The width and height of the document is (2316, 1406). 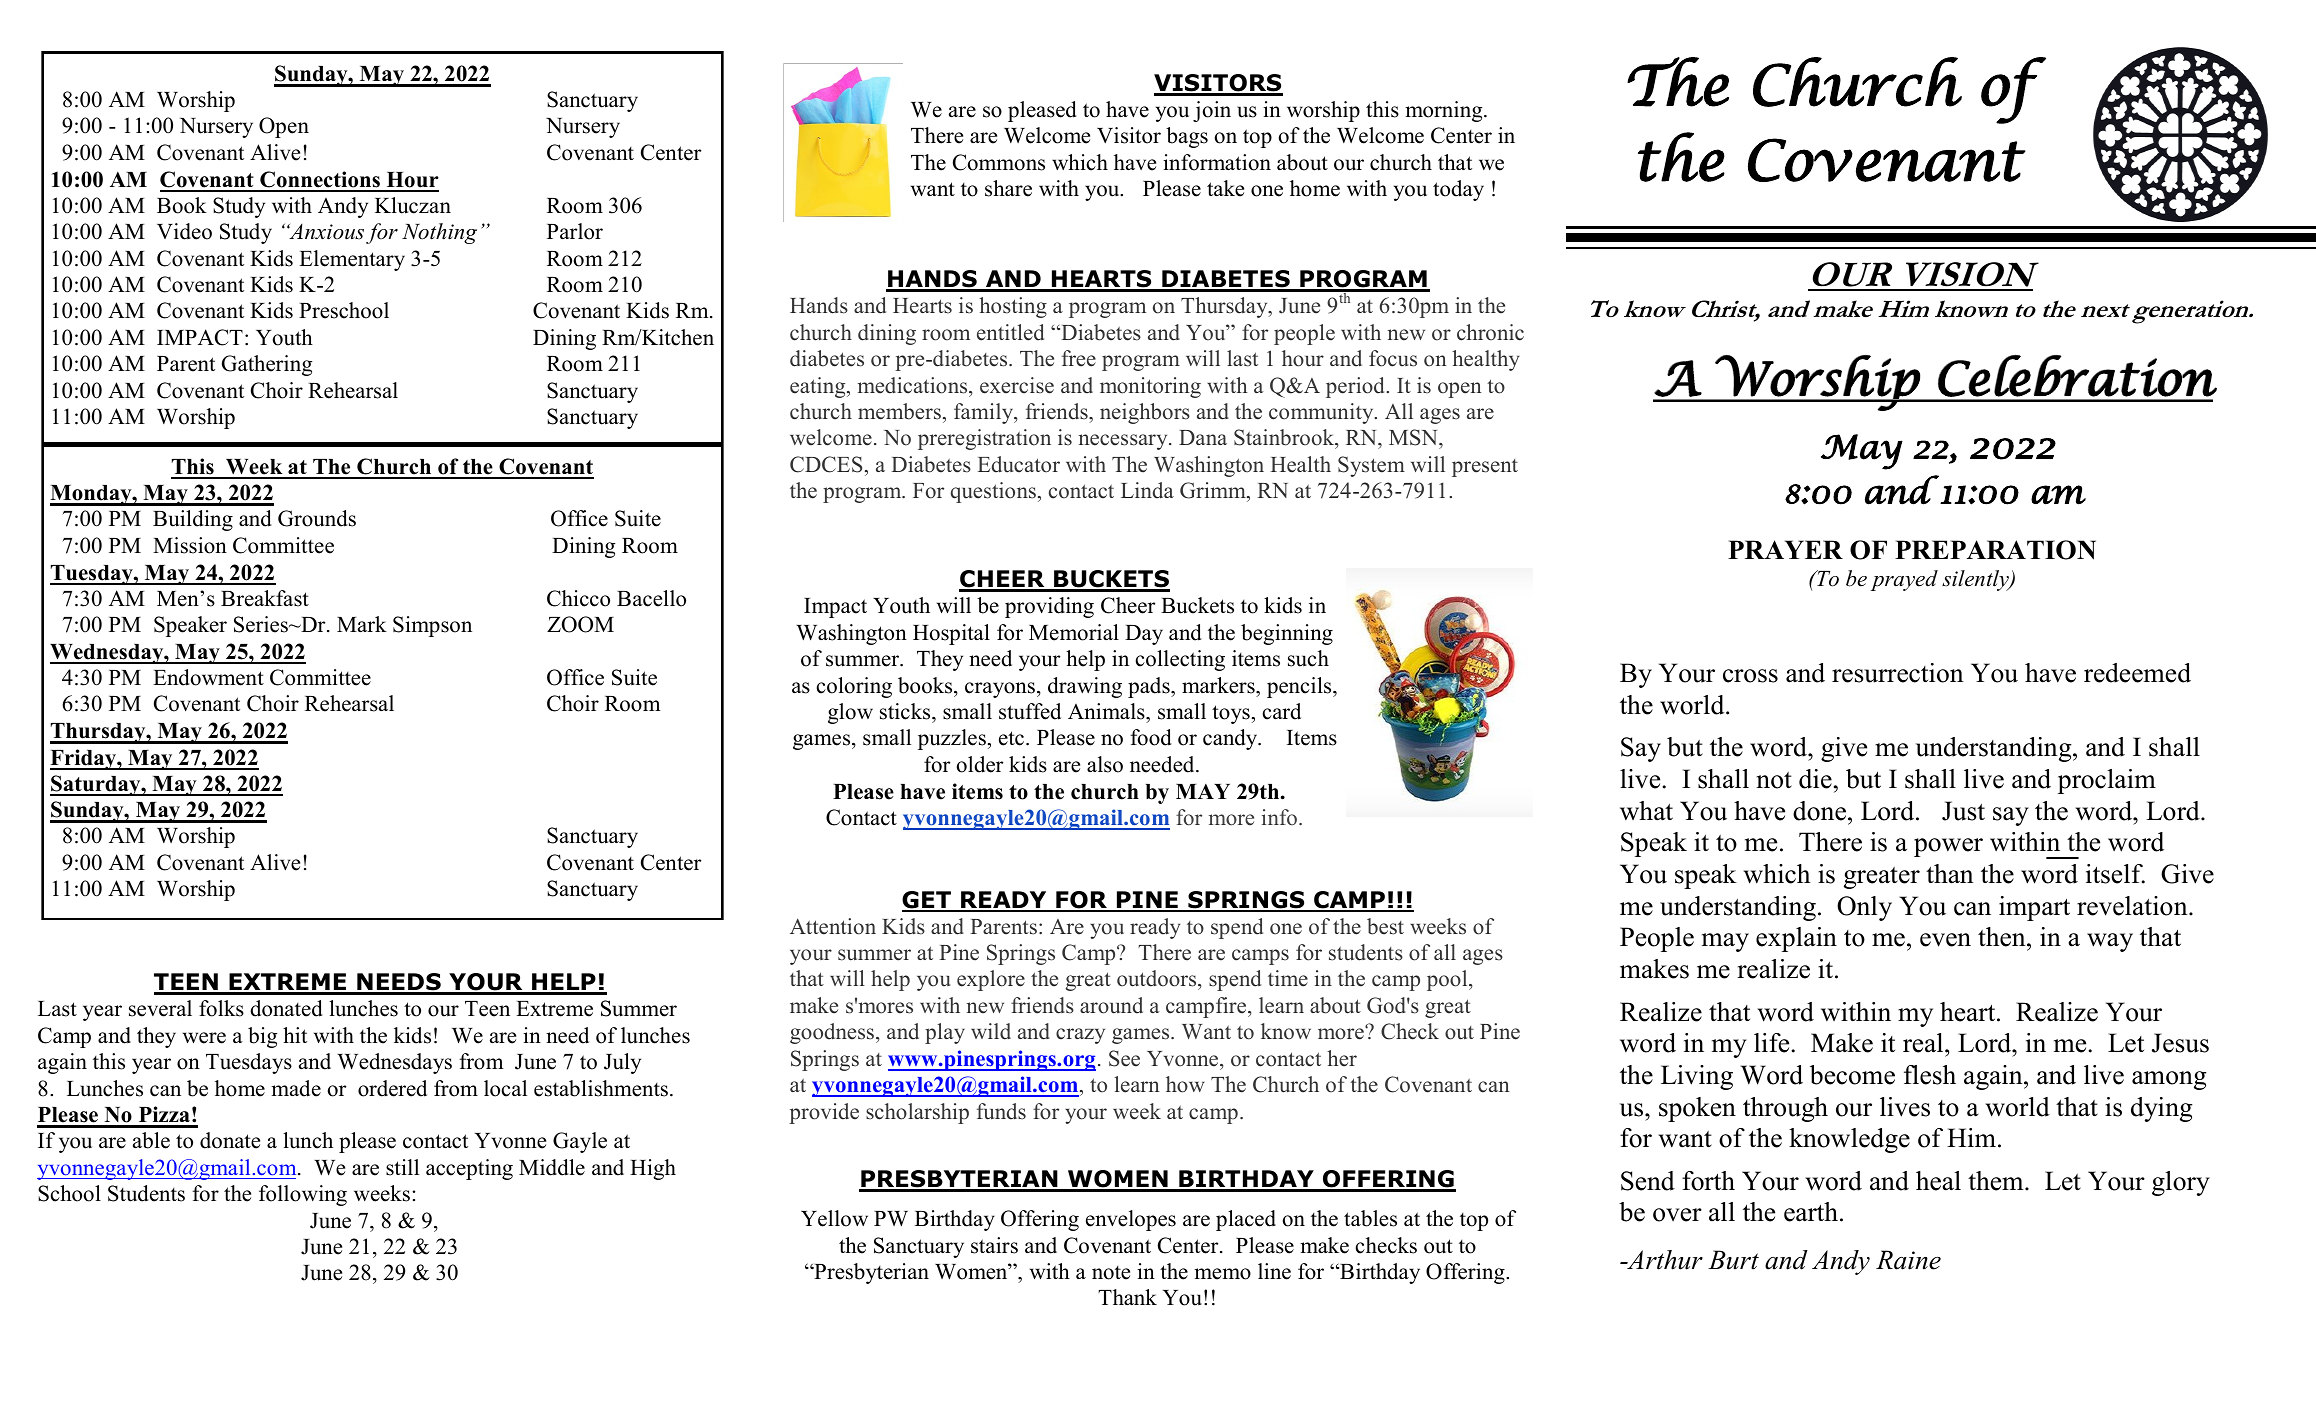 What do you see at coordinates (1147, 490) in the document?
I see `Linda` at bounding box center [1147, 490].
